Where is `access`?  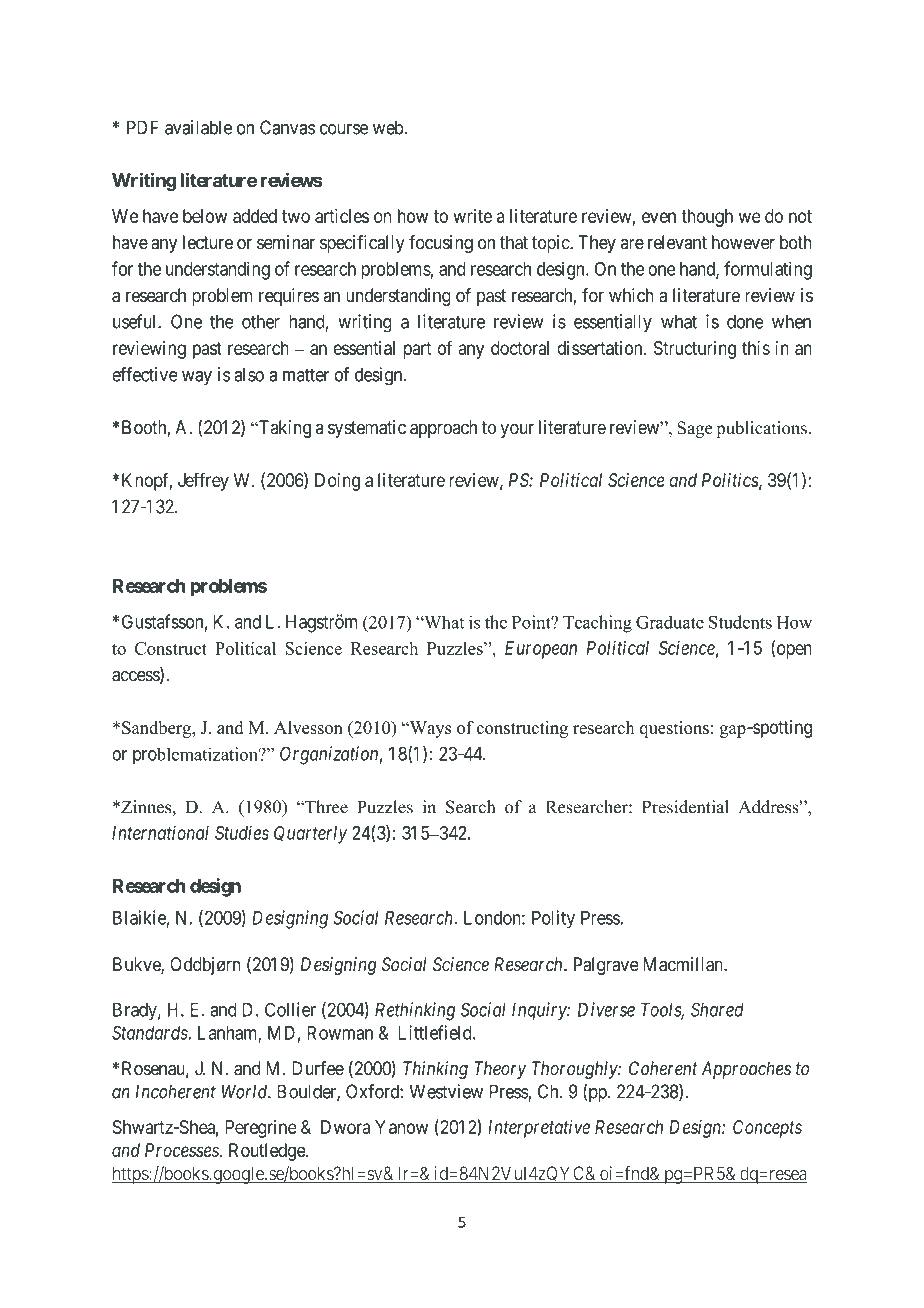 access is located at coordinates (136, 677).
